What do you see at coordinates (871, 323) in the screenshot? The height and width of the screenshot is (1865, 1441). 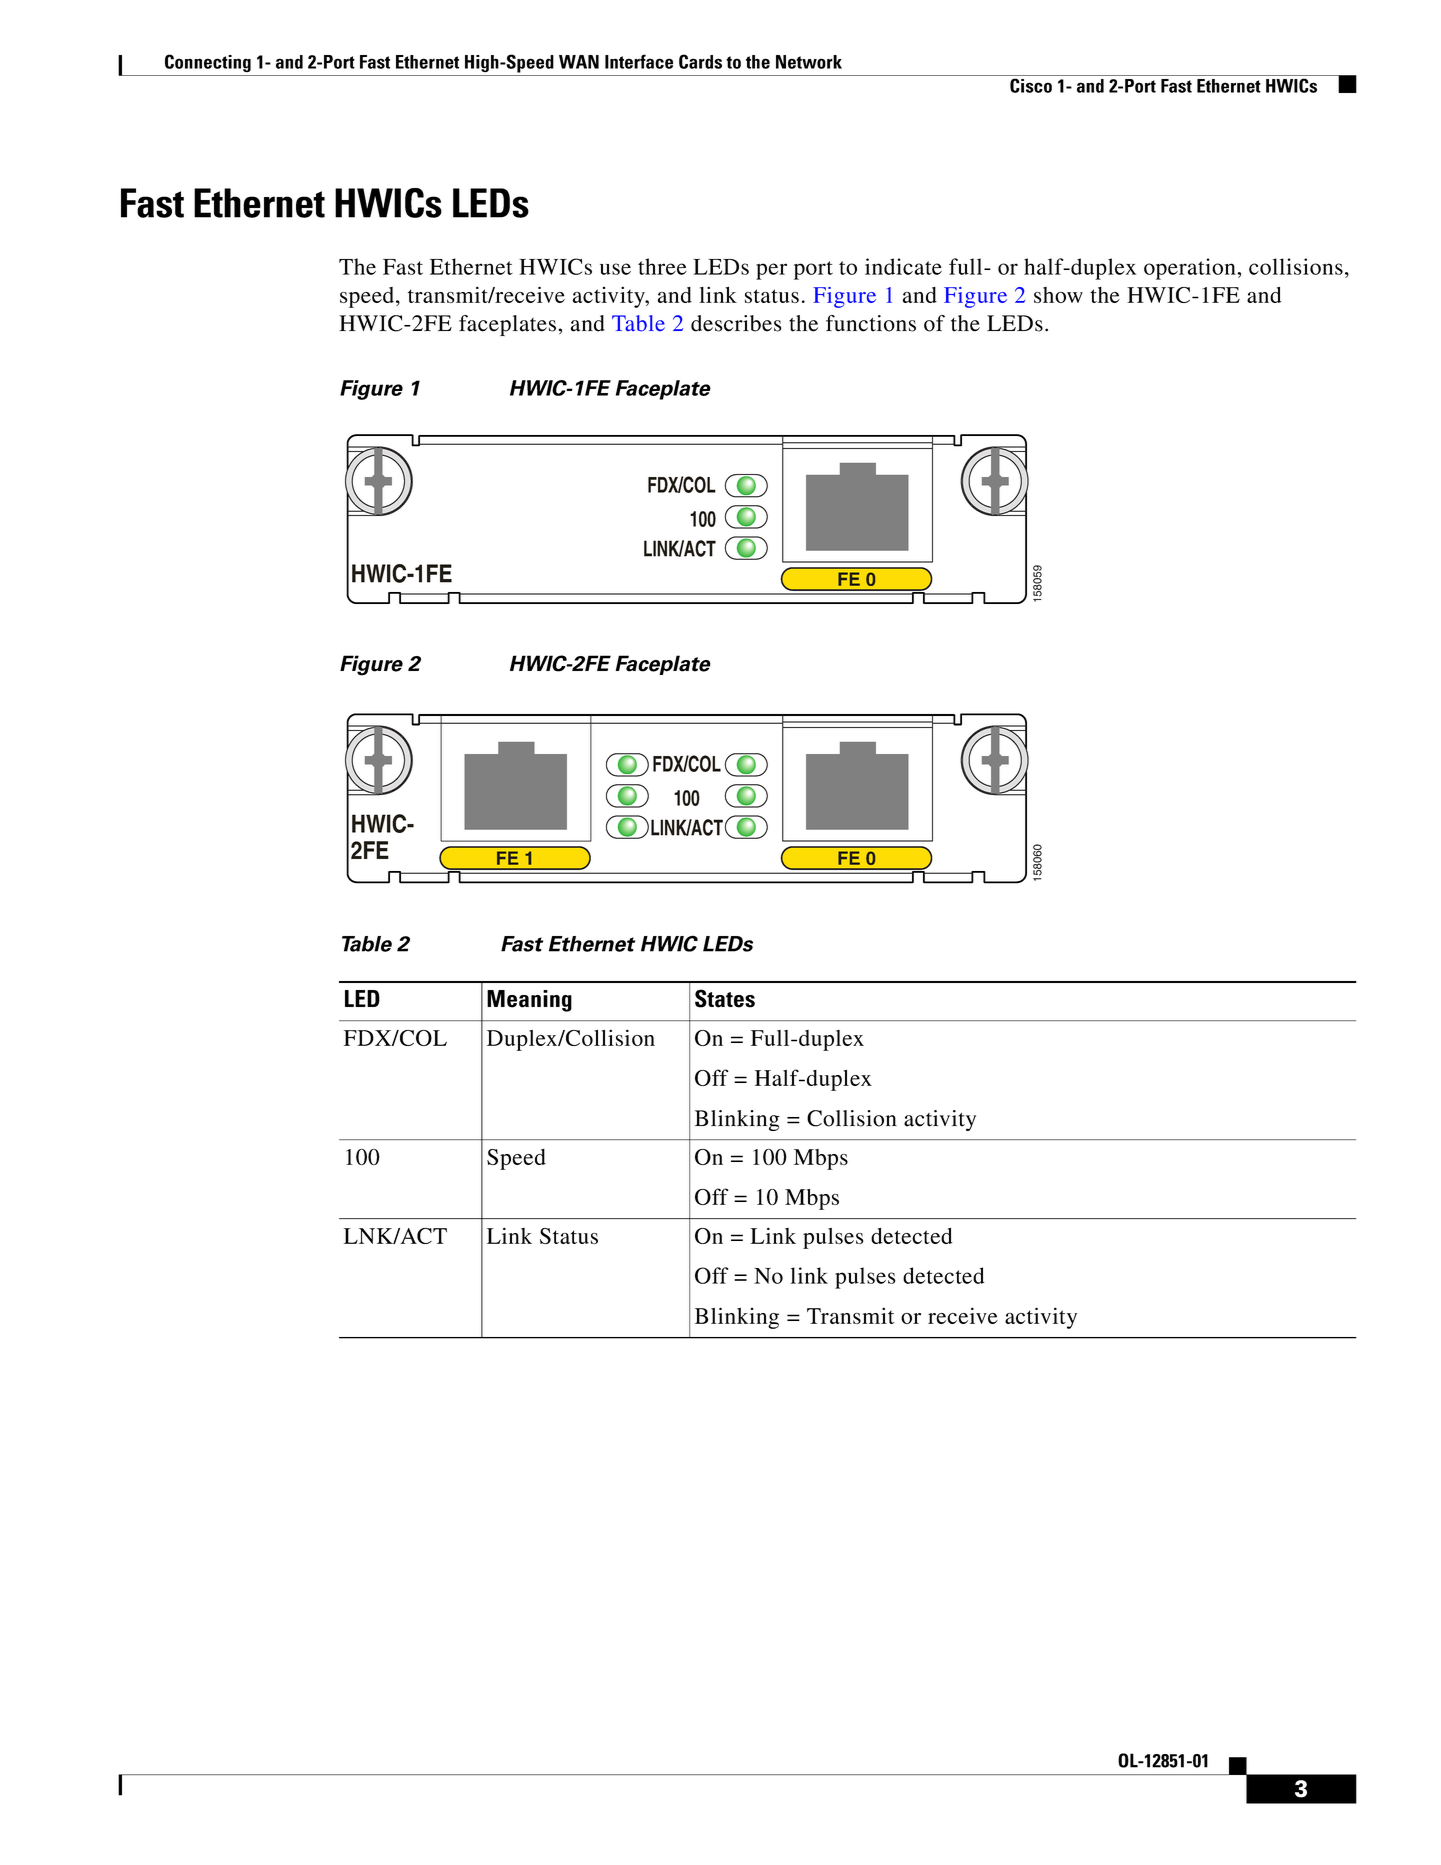 I see `functions` at bounding box center [871, 323].
